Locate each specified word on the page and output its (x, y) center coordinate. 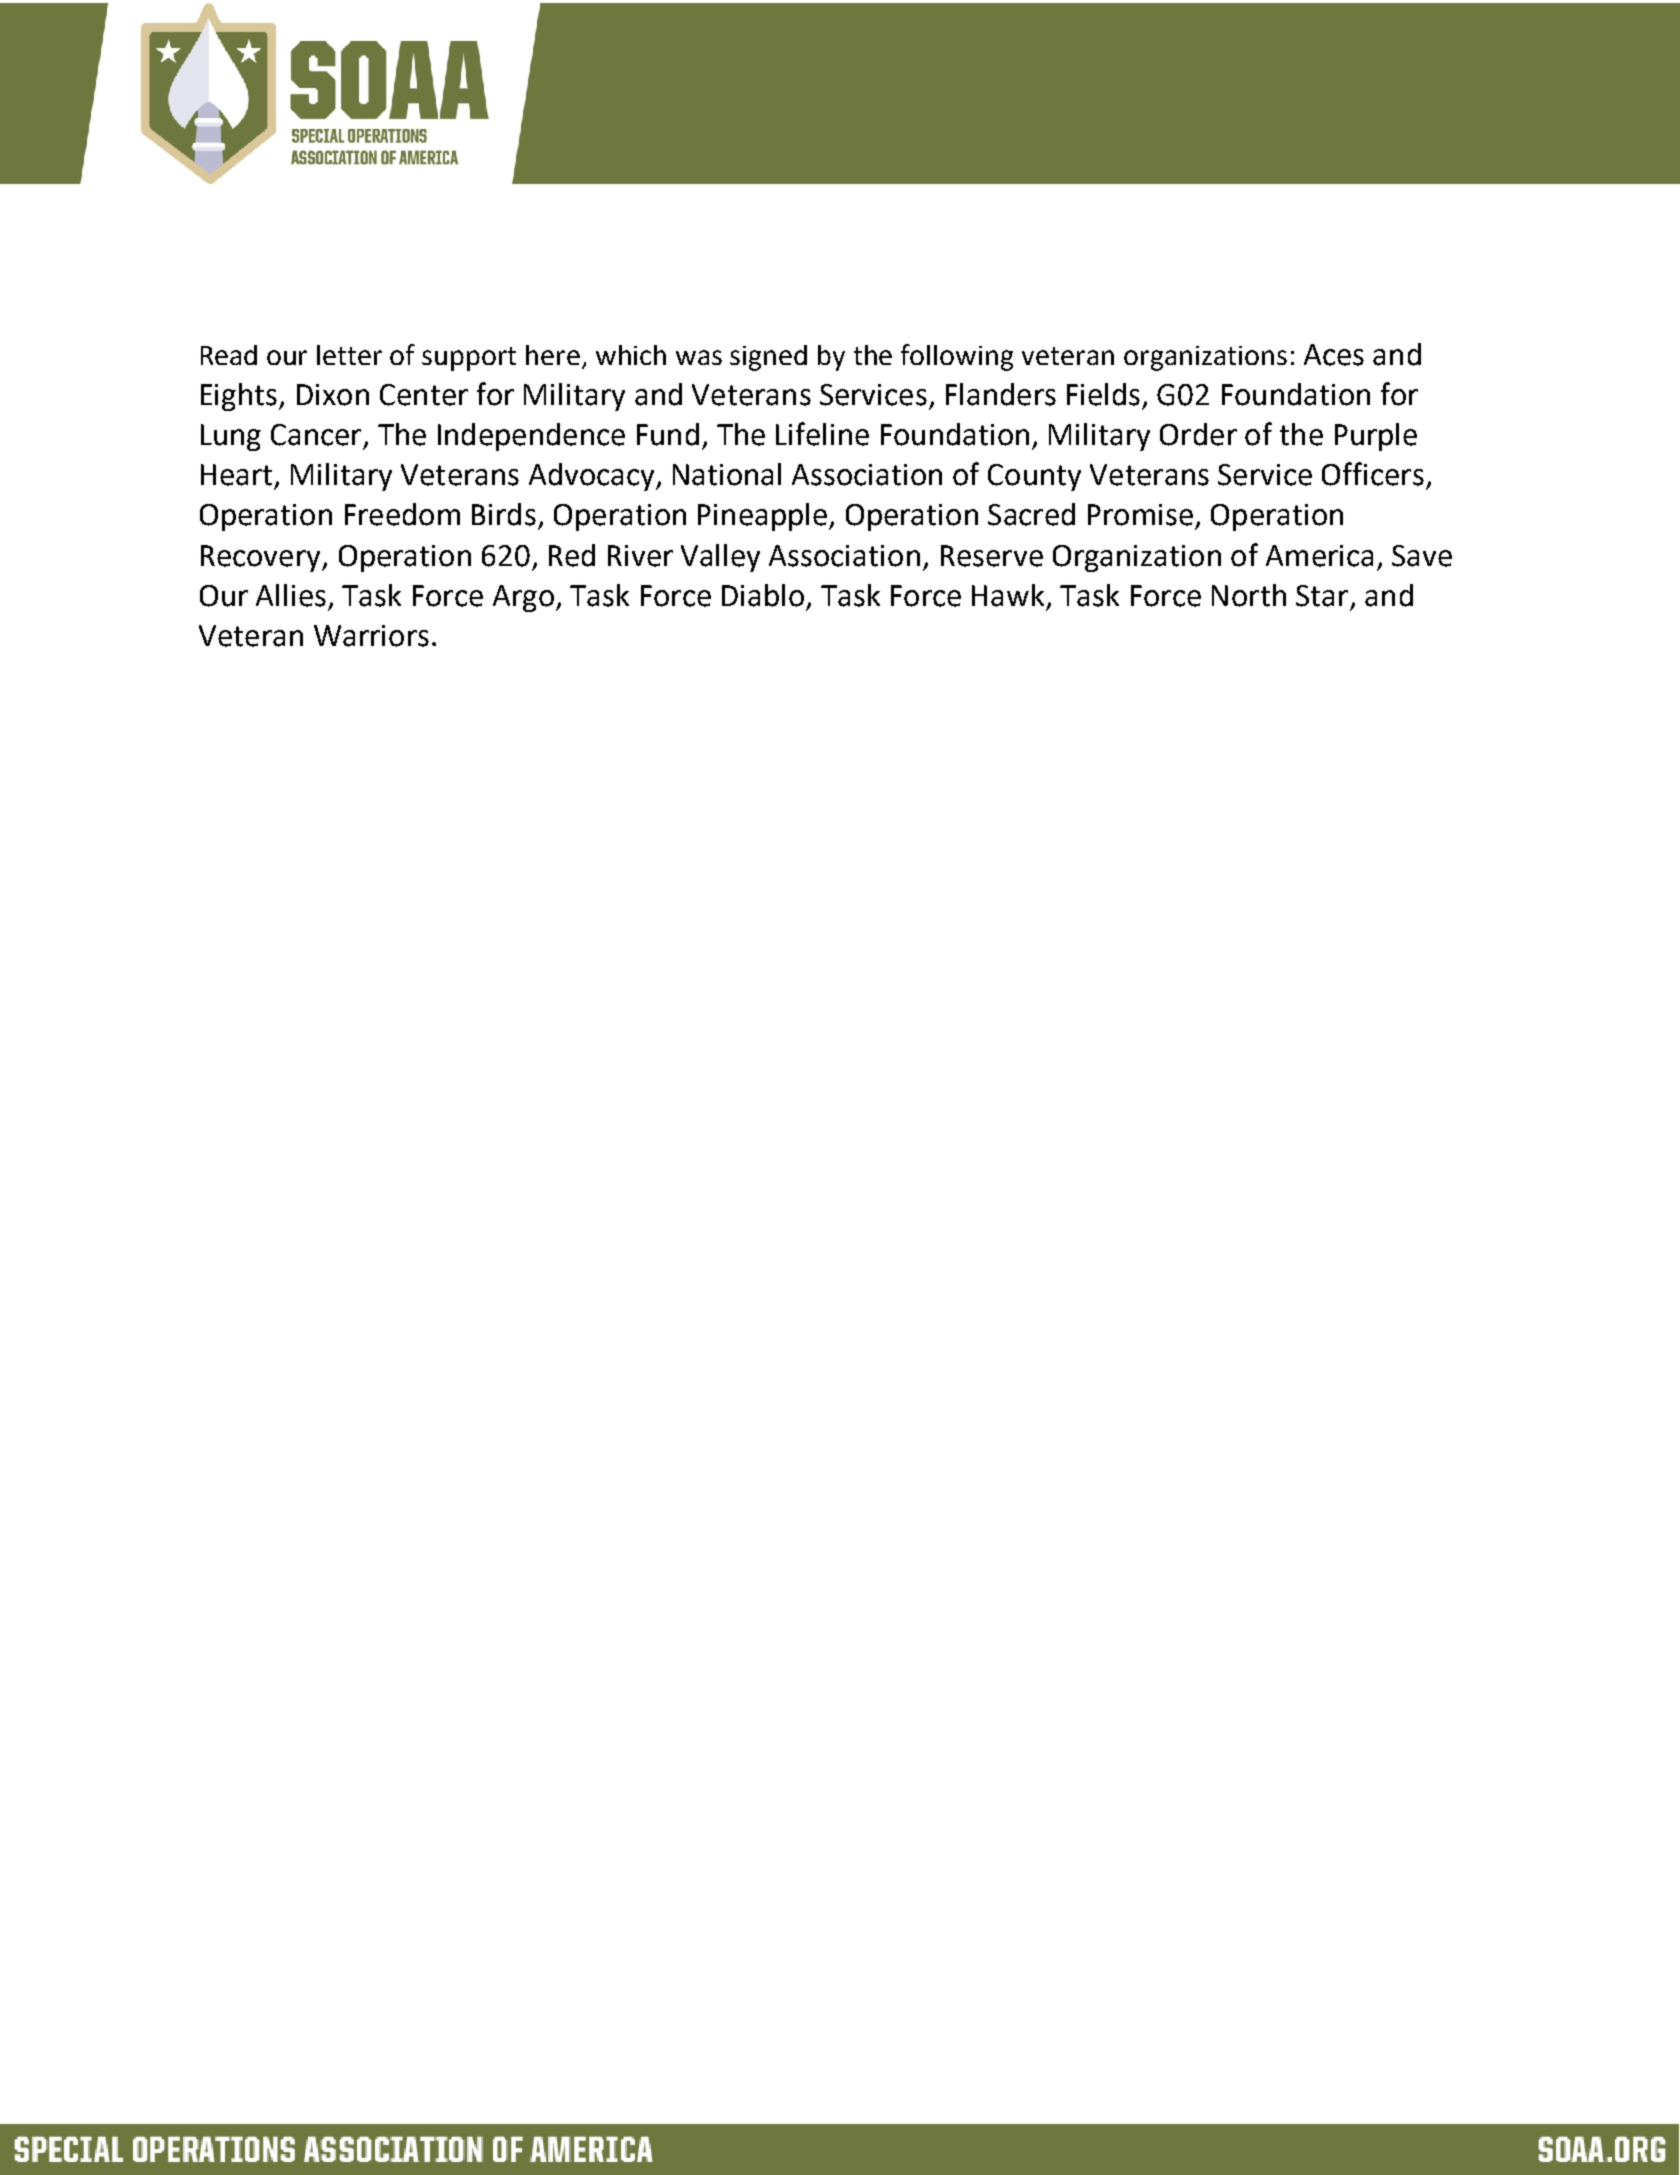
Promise (1140, 515)
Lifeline (822, 434)
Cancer (316, 435)
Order (1198, 434)
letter (349, 355)
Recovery (262, 558)
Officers (1373, 474)
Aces (1334, 355)
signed (768, 358)
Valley (720, 558)
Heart (236, 475)
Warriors (371, 636)
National (727, 474)
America (1319, 556)
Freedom (402, 514)
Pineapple (762, 517)
